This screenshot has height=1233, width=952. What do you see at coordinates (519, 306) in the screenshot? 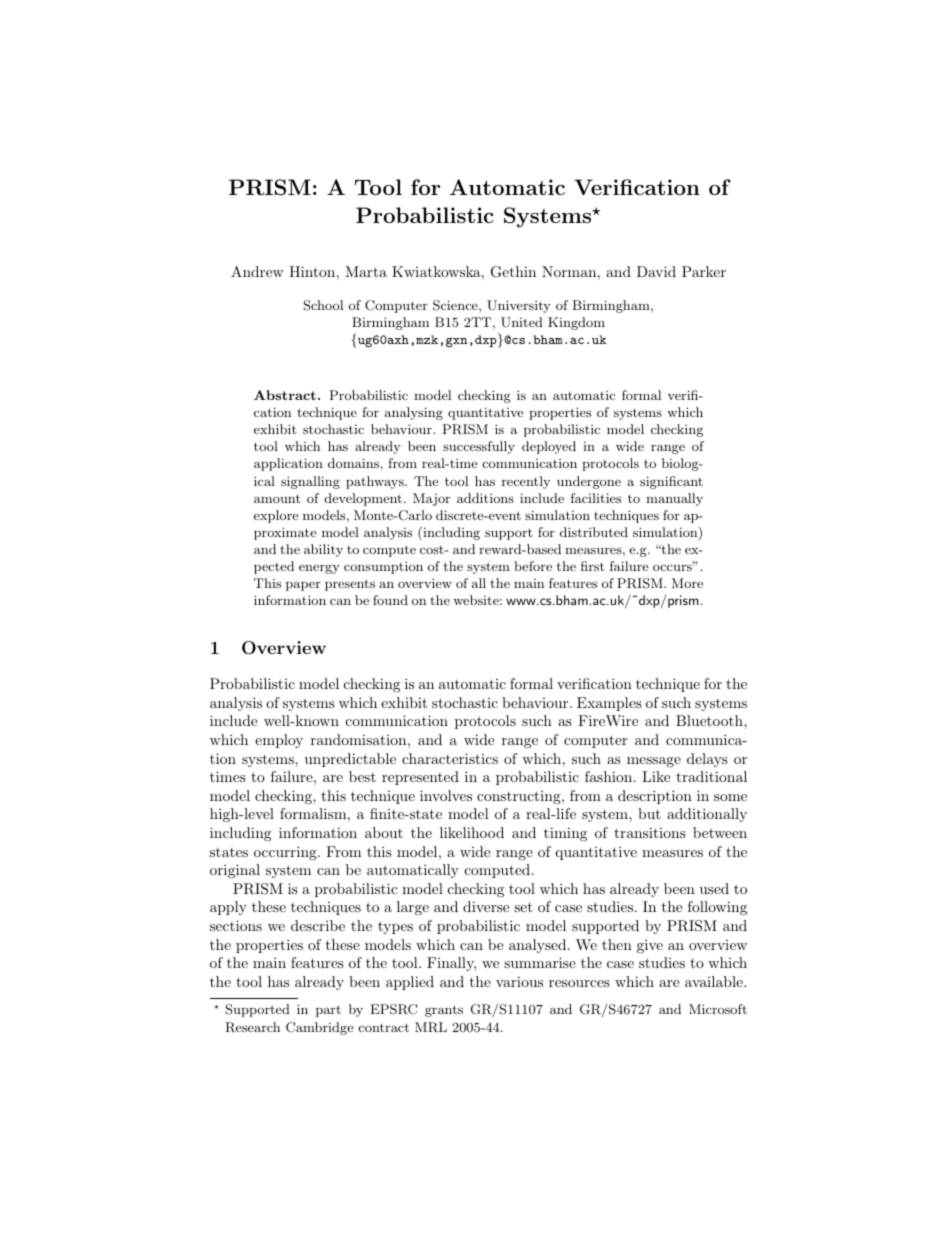
I see `University` at bounding box center [519, 306].
